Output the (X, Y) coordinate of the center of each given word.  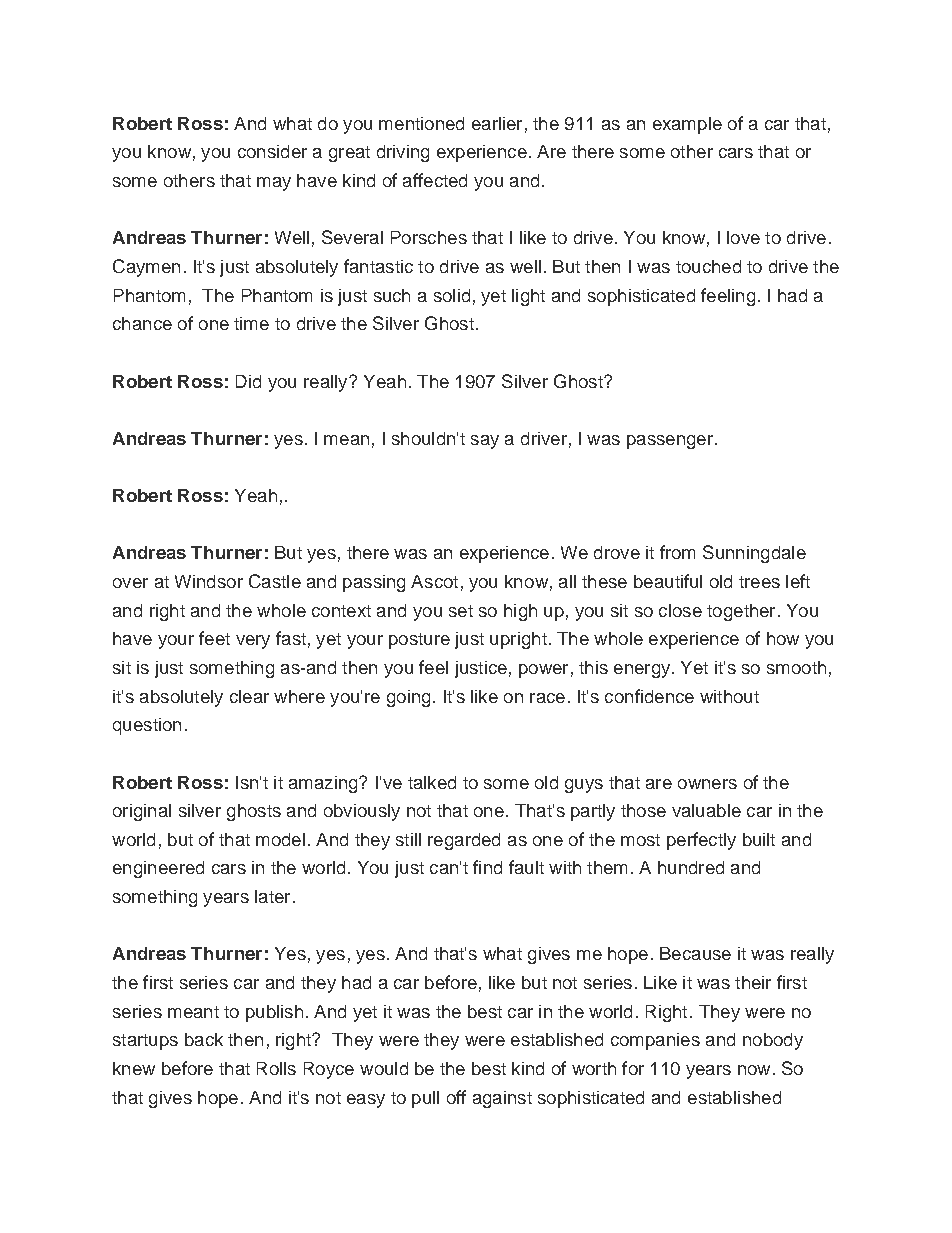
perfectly (701, 841)
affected (435, 180)
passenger (670, 442)
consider (272, 151)
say (485, 442)
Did (248, 381)
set (461, 611)
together (741, 612)
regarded (464, 841)
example (687, 125)
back (204, 1039)
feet (214, 638)
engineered (158, 869)
